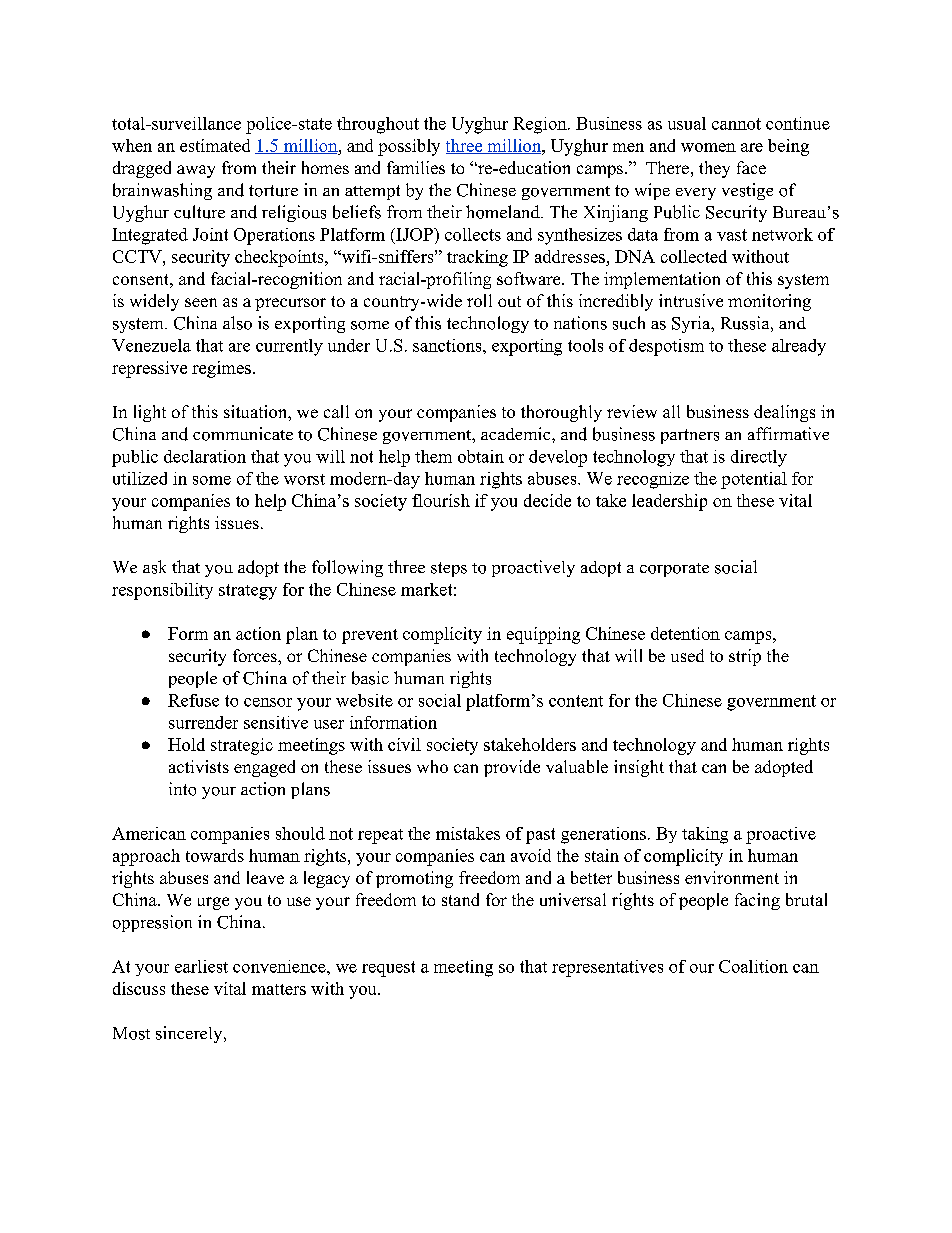  Describe the element at coordinates (690, 436) in the document. I see `partners` at that location.
